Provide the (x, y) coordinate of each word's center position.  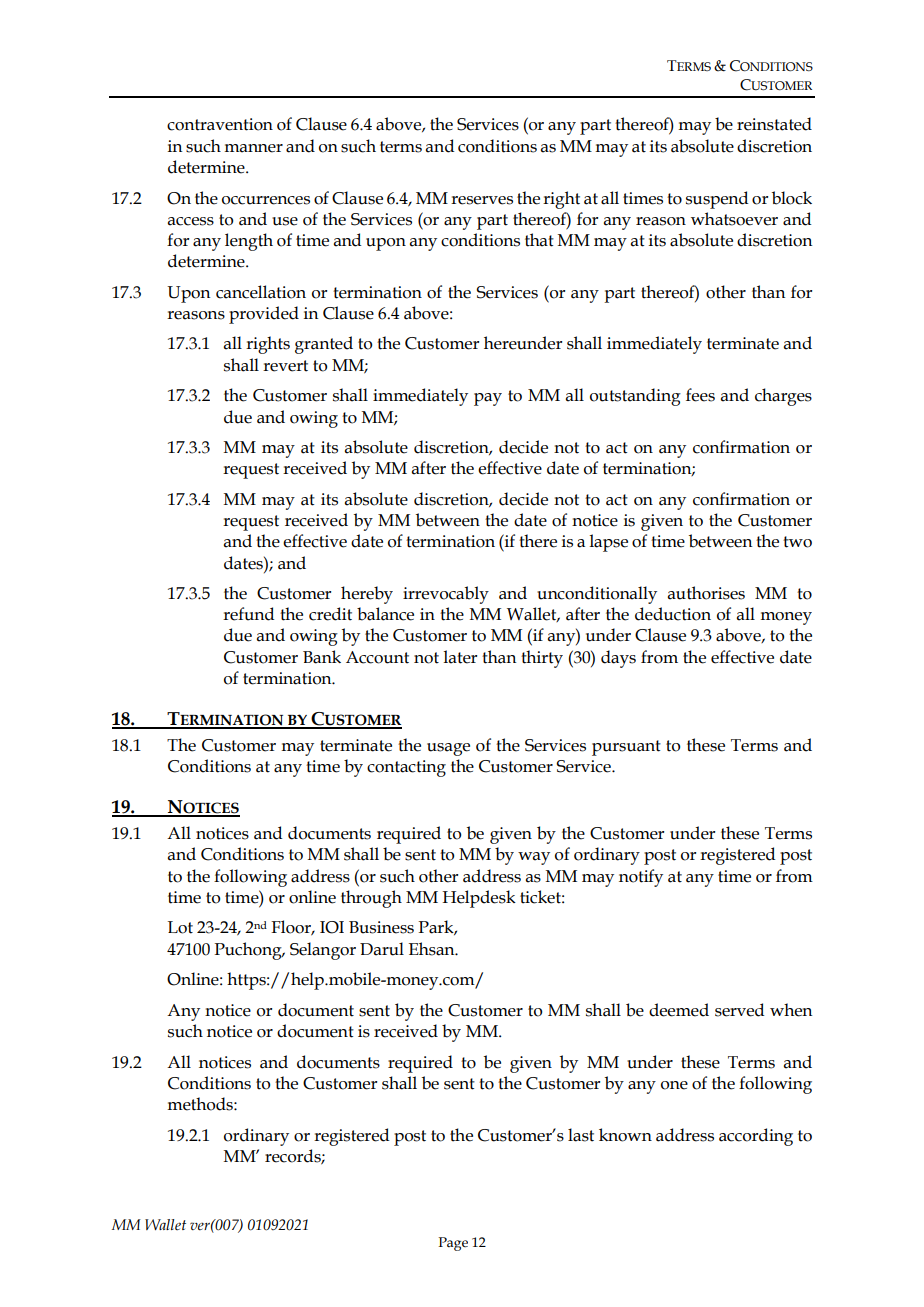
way (534, 858)
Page (453, 1244)
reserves (482, 200)
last (581, 1135)
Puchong (249, 951)
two (797, 542)
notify (641, 878)
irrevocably (446, 595)
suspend (717, 200)
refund (248, 614)
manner (253, 148)
